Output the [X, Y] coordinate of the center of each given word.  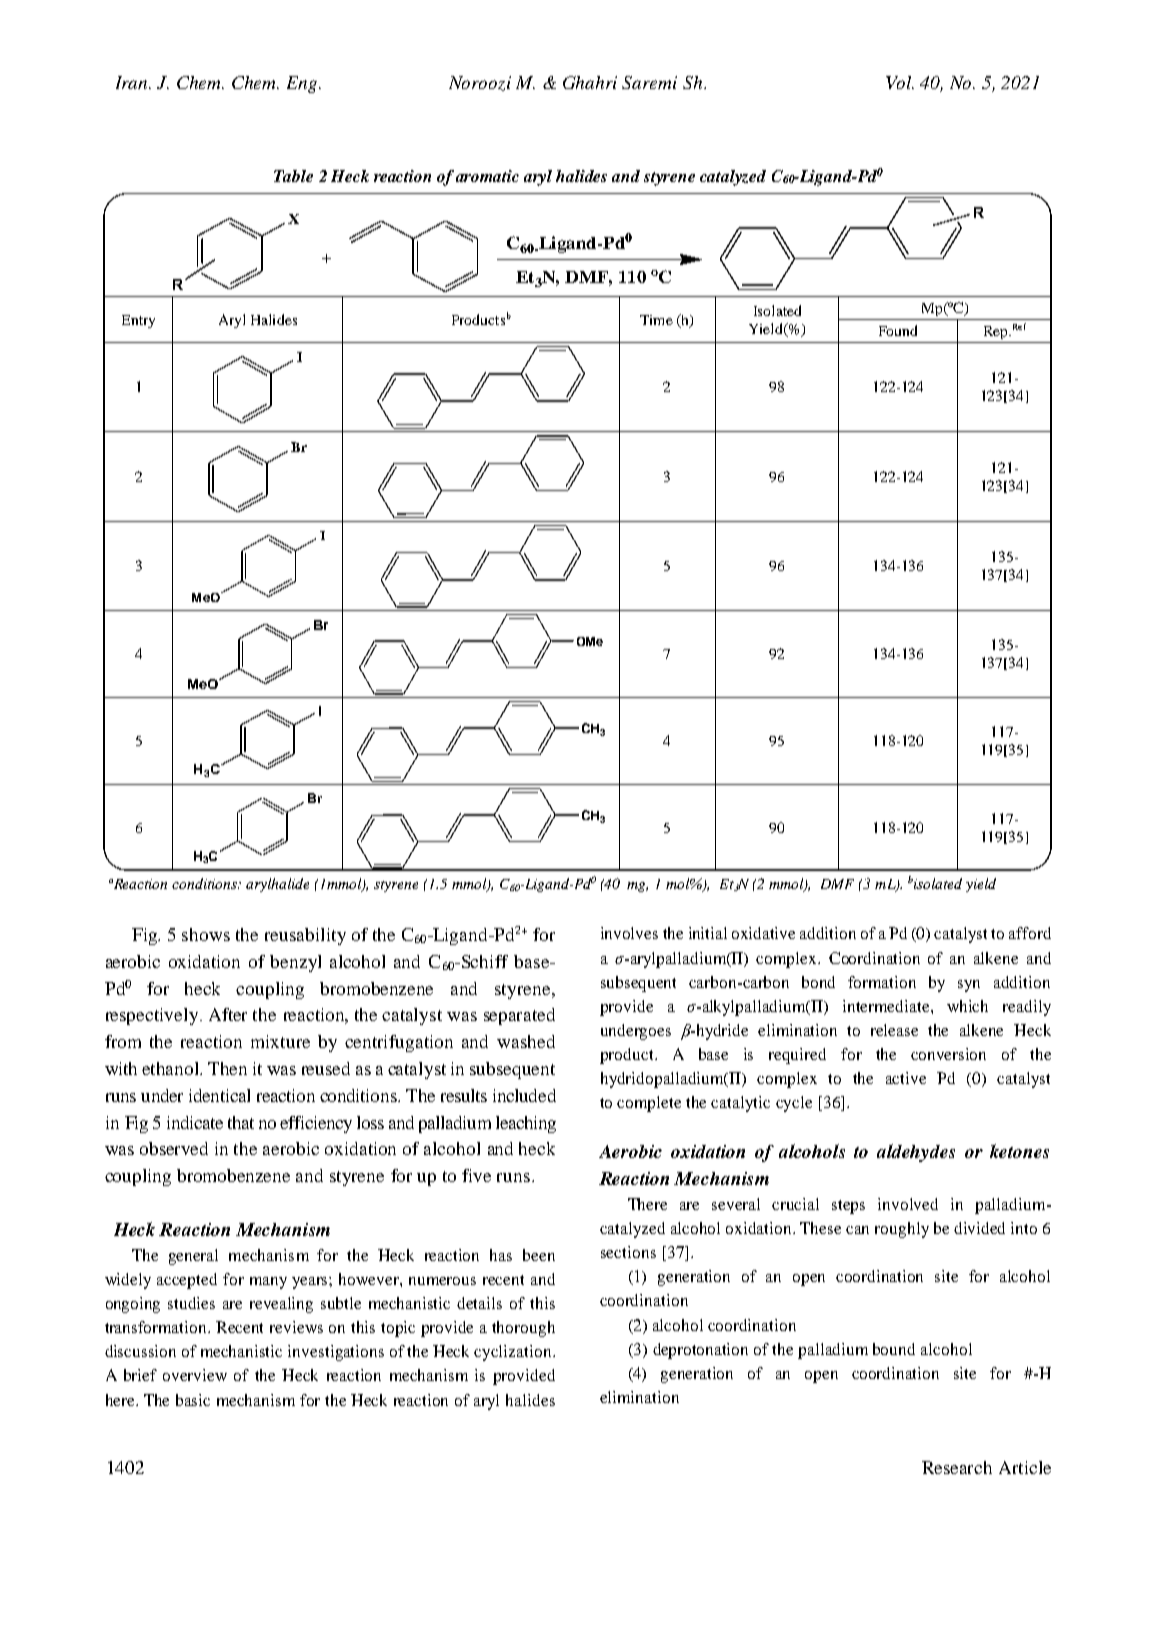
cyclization [514, 1353]
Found [898, 330]
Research [957, 1467]
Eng [303, 84]
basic [193, 1400]
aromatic [487, 176]
